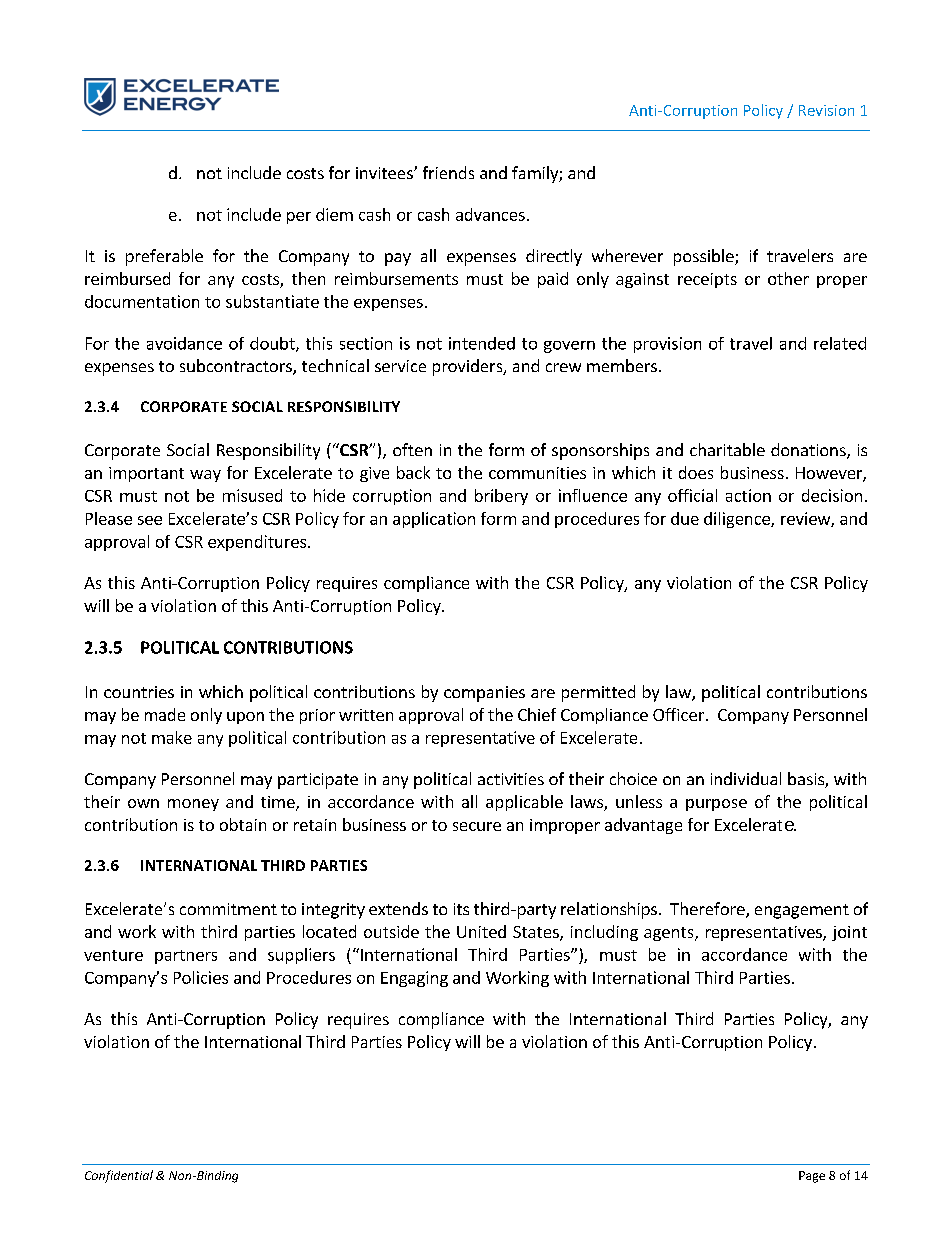  I want to click on way, so click(205, 476).
